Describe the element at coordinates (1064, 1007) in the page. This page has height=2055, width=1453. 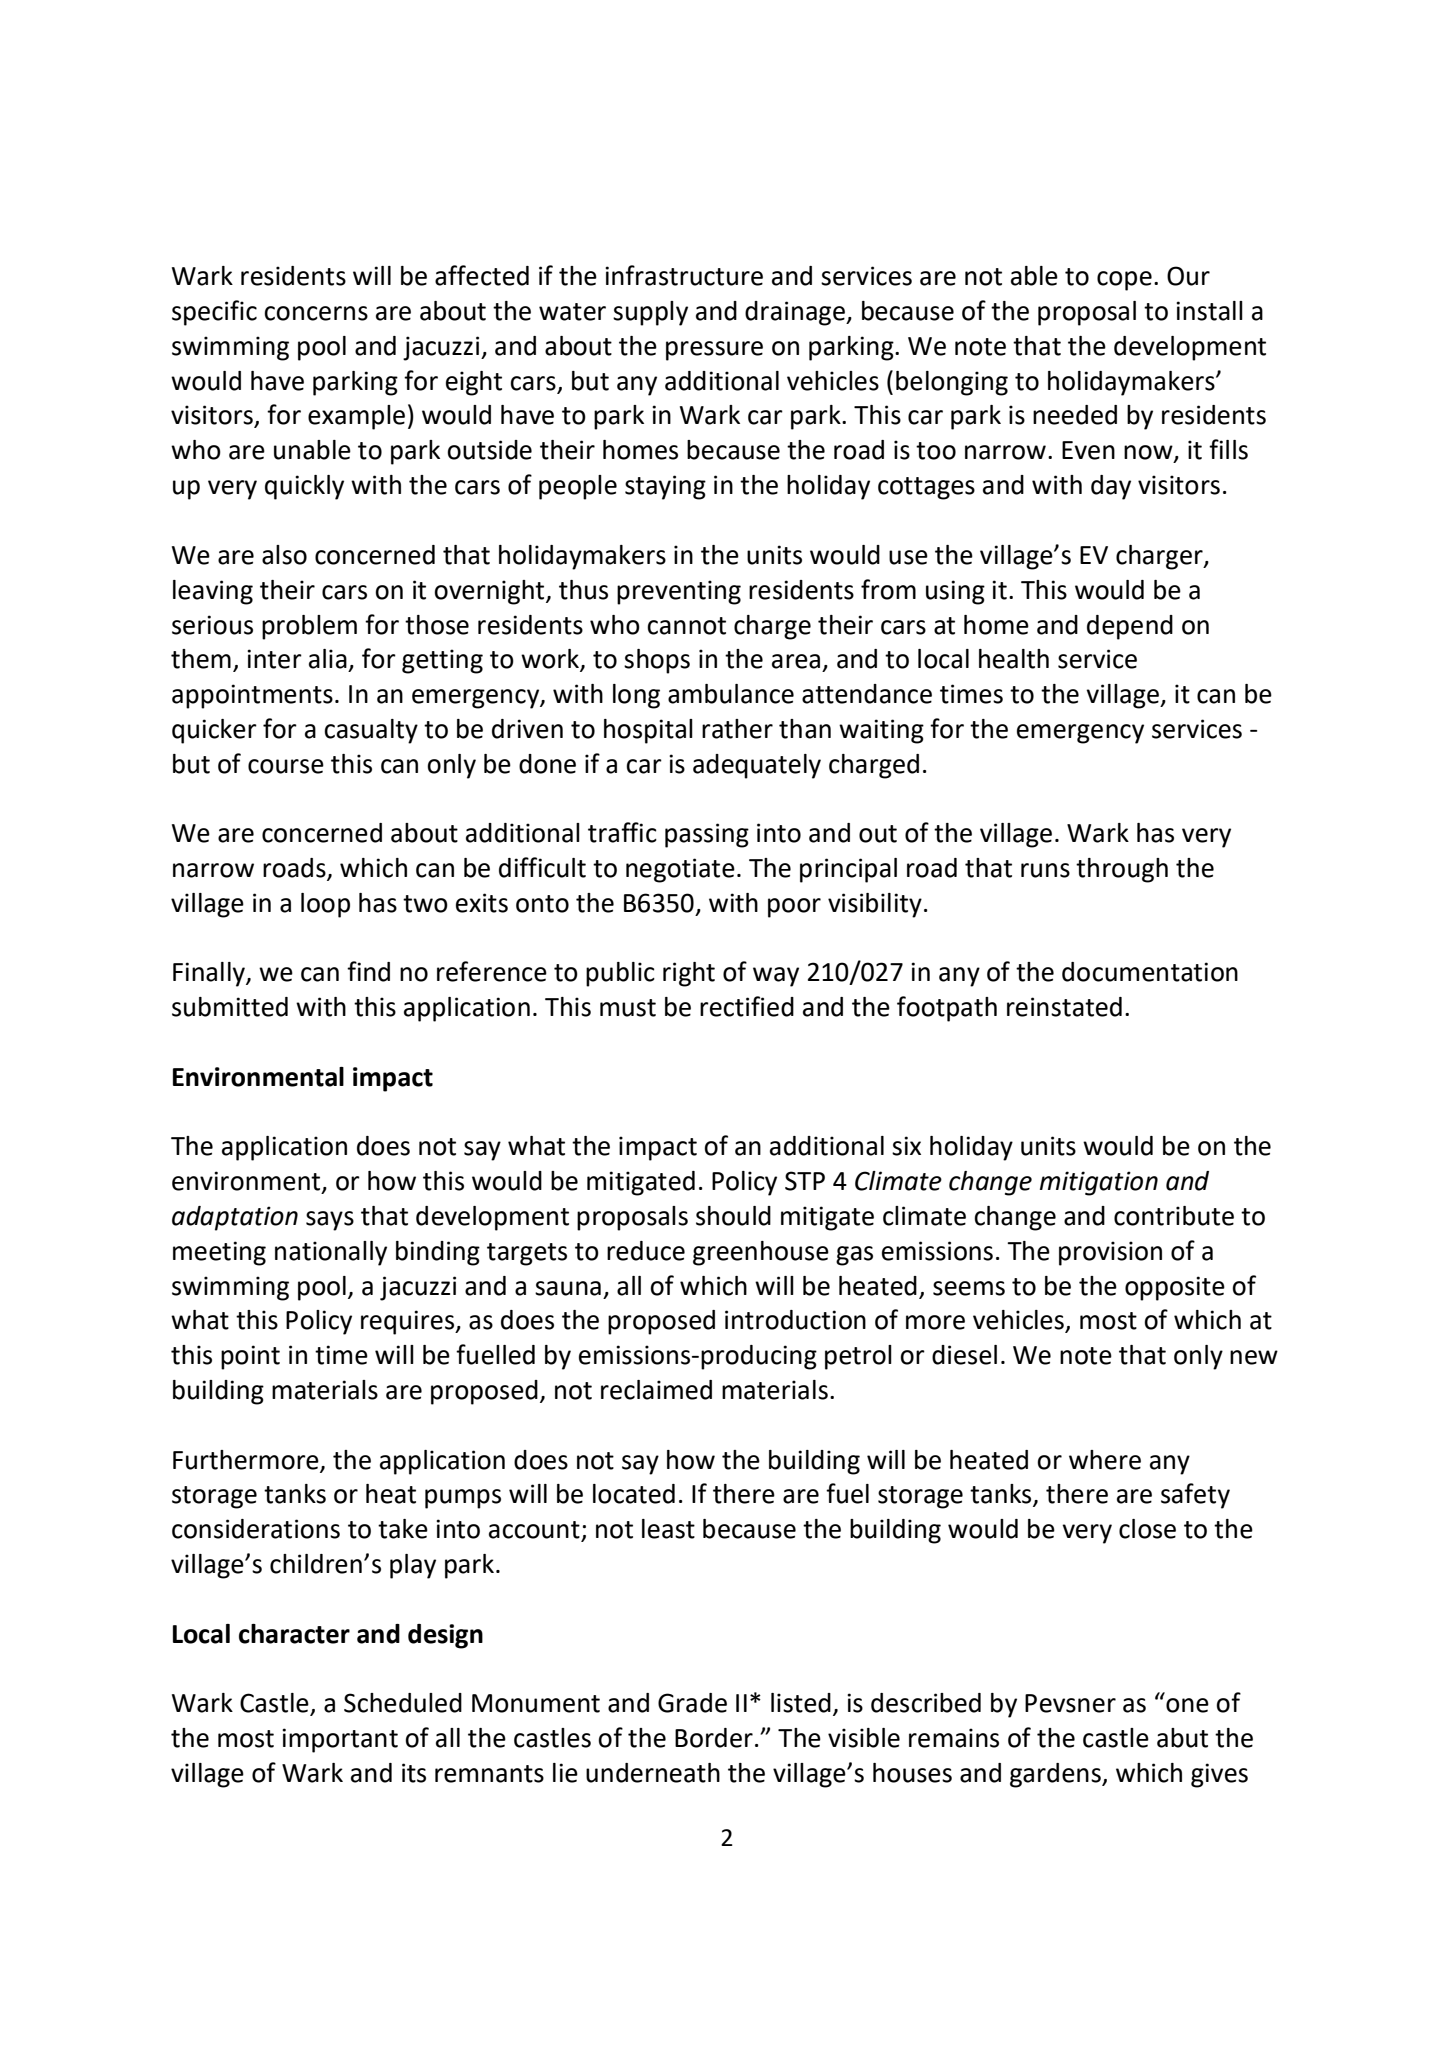
I see `reinstated` at that location.
